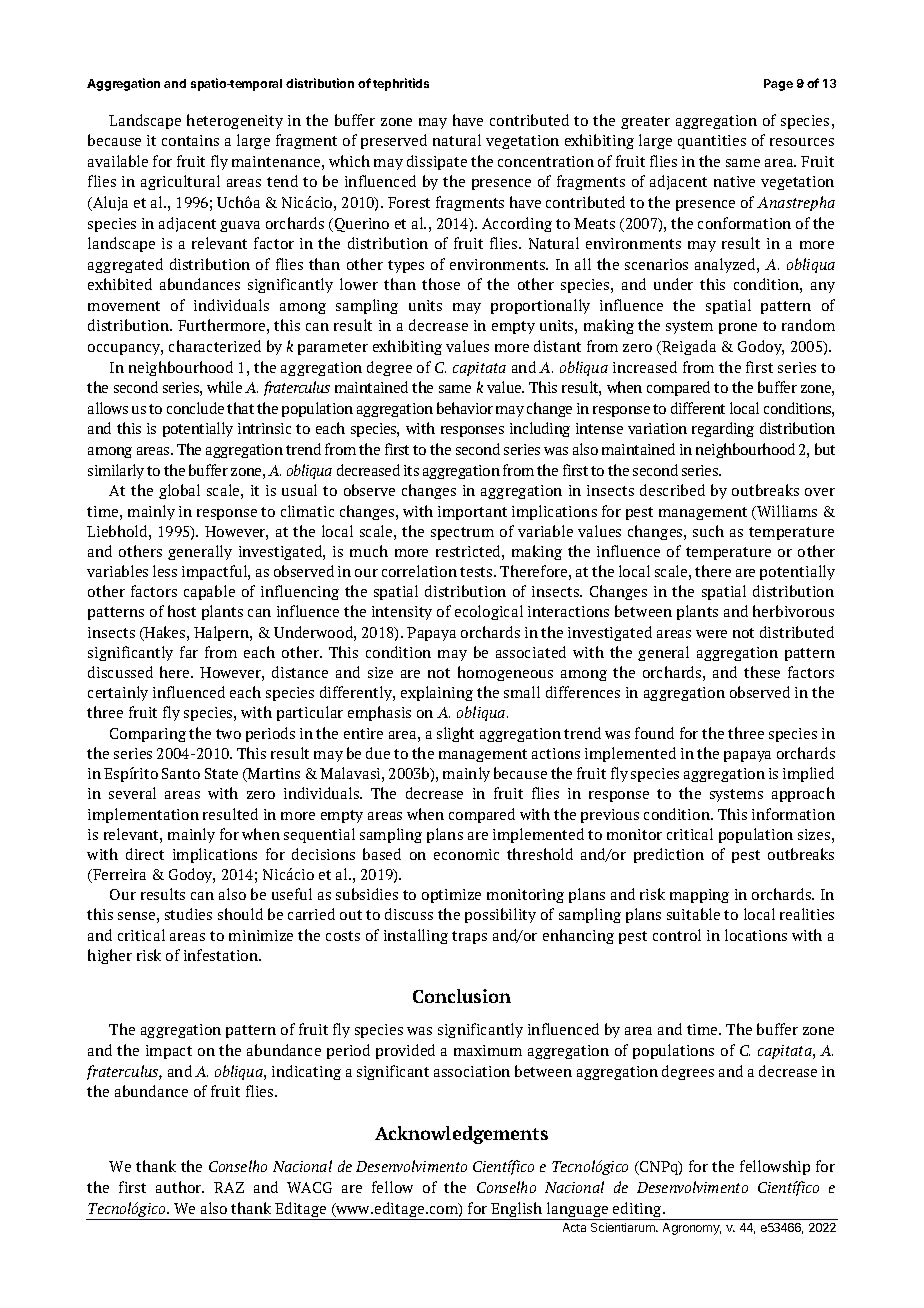  I want to click on economic, so click(466, 854).
